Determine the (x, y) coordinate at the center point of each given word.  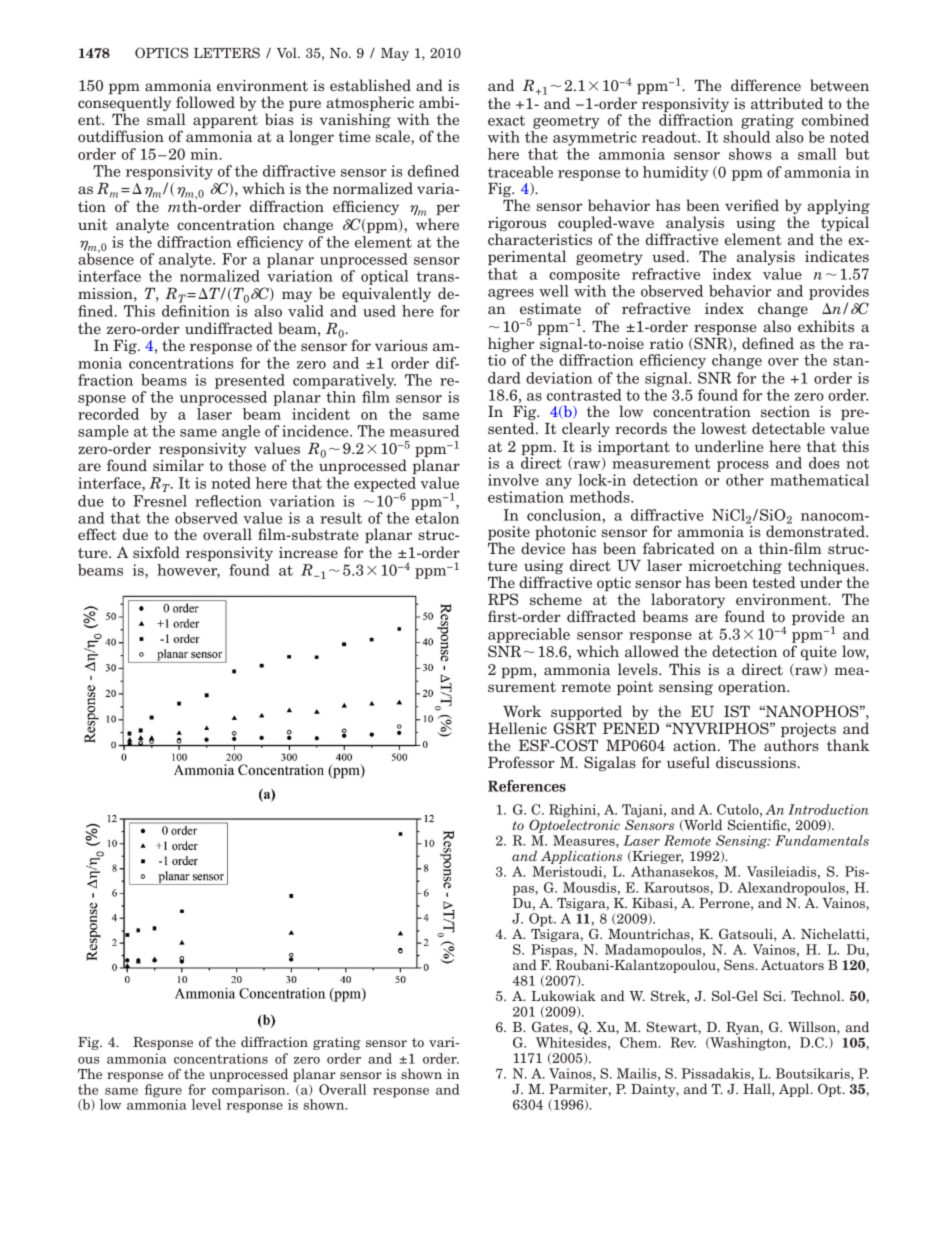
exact (506, 120)
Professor (521, 762)
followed (205, 102)
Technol (817, 995)
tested (774, 582)
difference (766, 85)
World (702, 825)
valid (306, 311)
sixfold (156, 552)
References (527, 786)
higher (512, 346)
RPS (503, 599)
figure (163, 1092)
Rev (683, 1042)
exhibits (826, 326)
